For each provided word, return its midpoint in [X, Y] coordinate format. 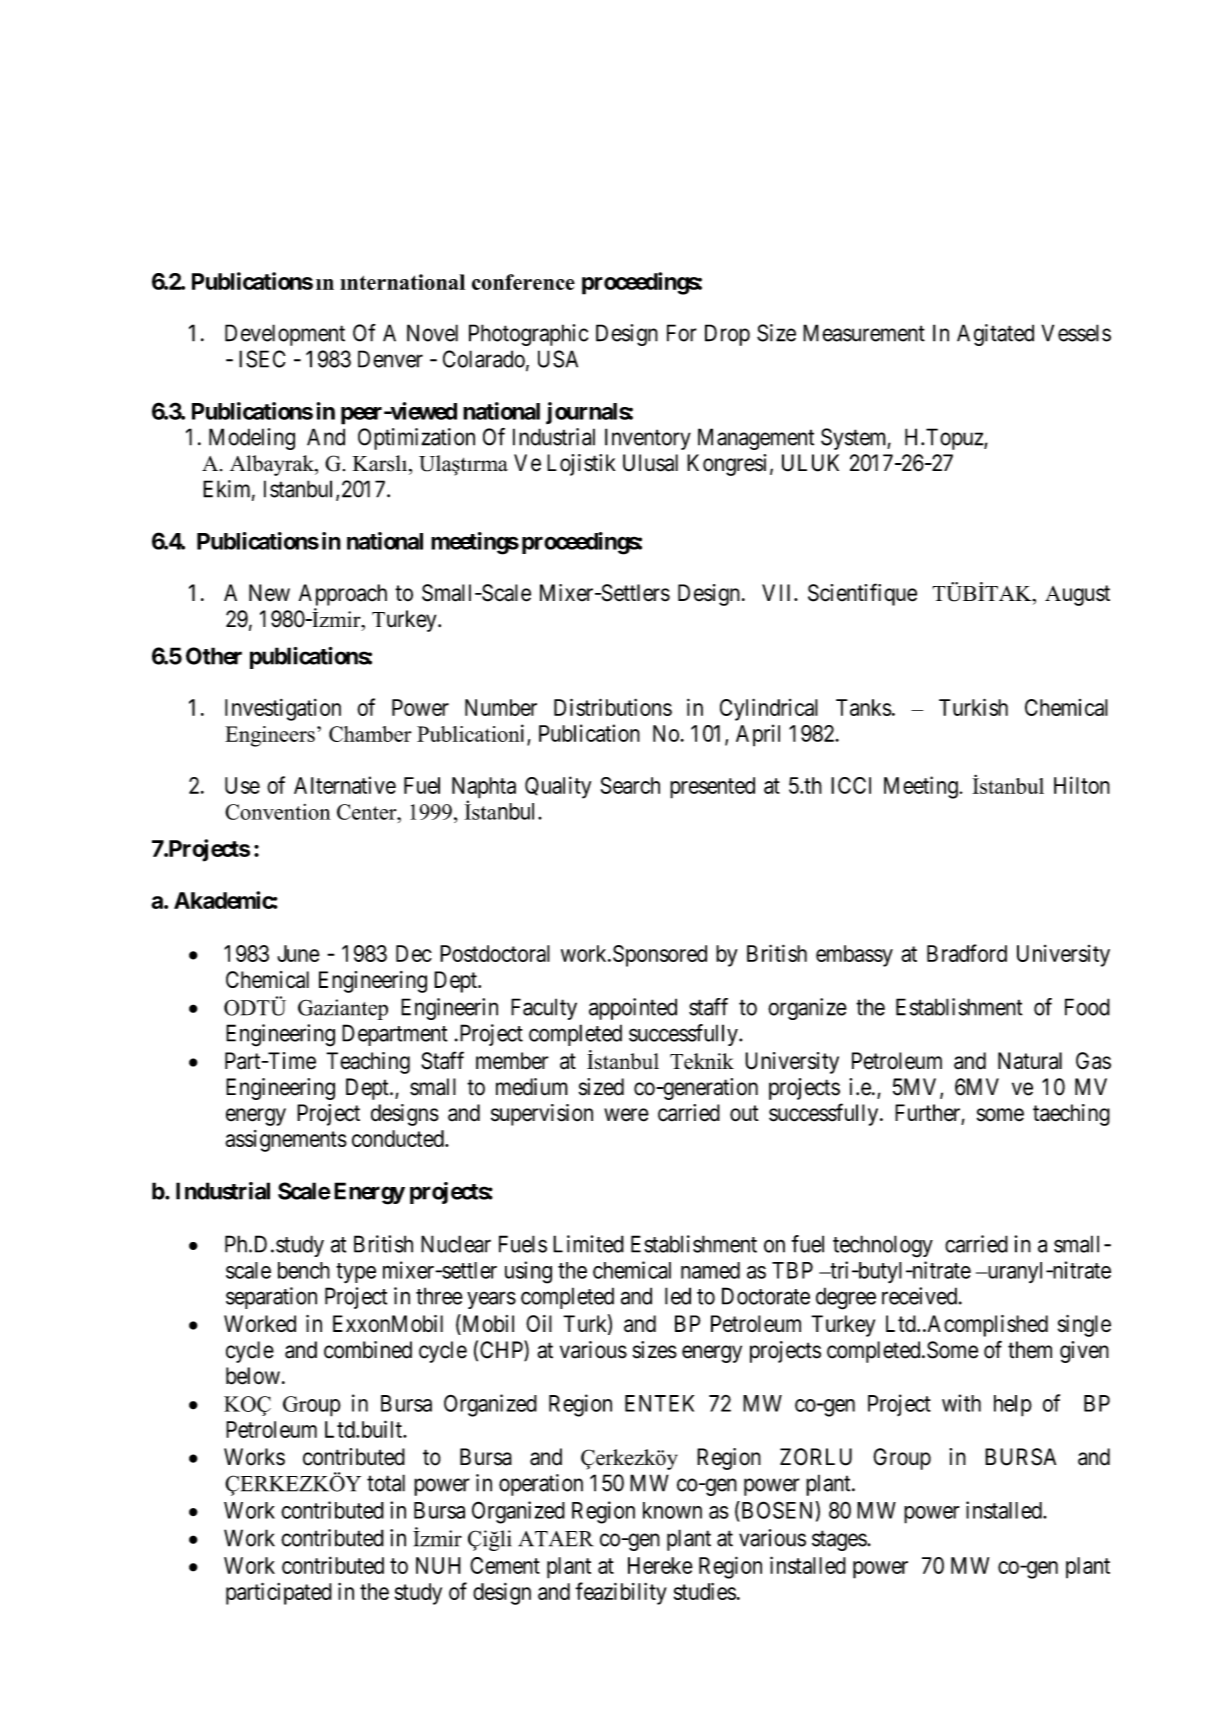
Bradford [967, 953]
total [386, 1483]
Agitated [995, 335]
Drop [727, 335]
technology [883, 1246]
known [672, 1510]
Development [285, 335]
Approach [343, 595]
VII [778, 592]
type [356, 1273]
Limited [588, 1244]
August [1077, 595]
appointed [633, 1009]
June [298, 953]
